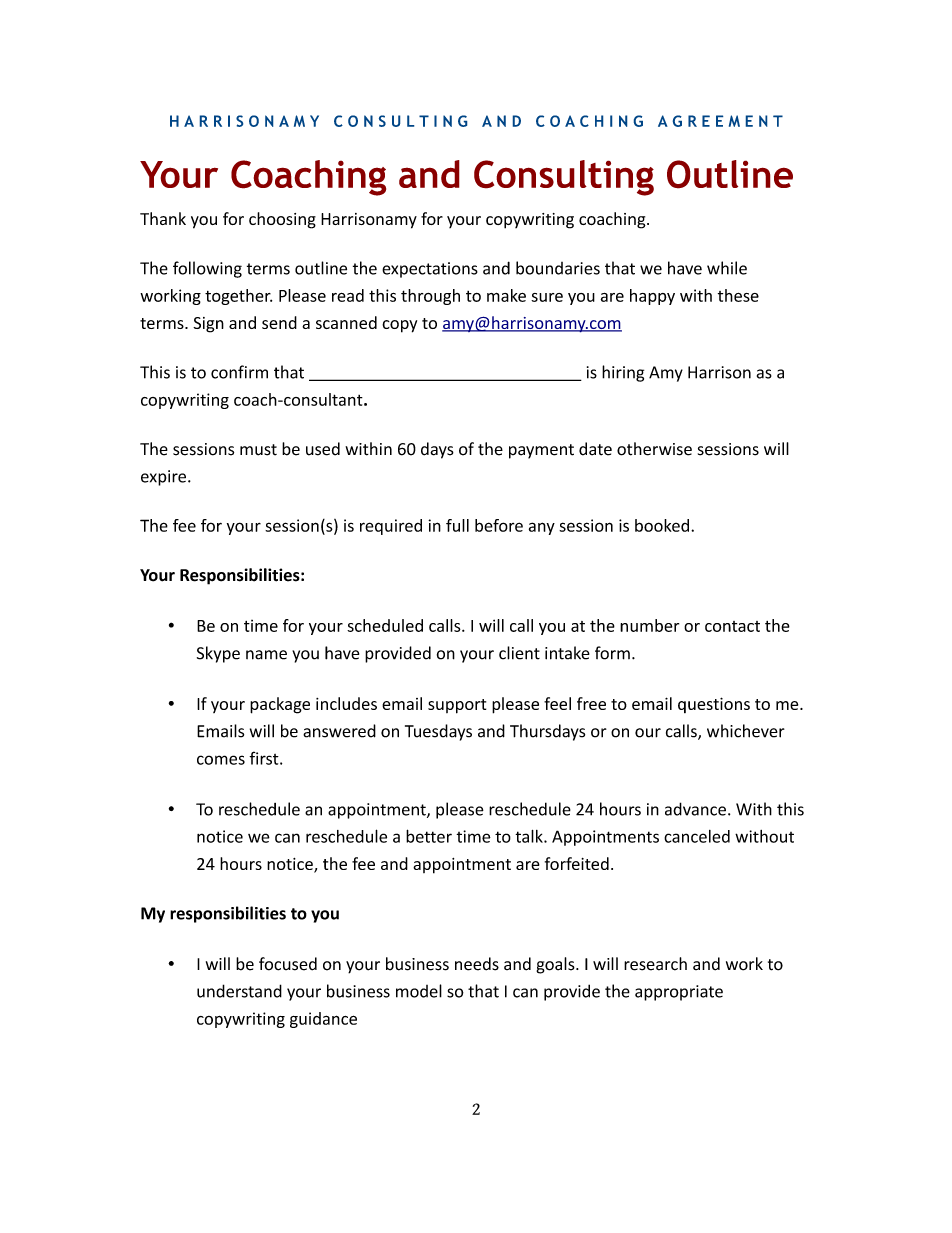 The height and width of the page is (1233, 952). What do you see at coordinates (430, 270) in the page?
I see `expectations` at bounding box center [430, 270].
